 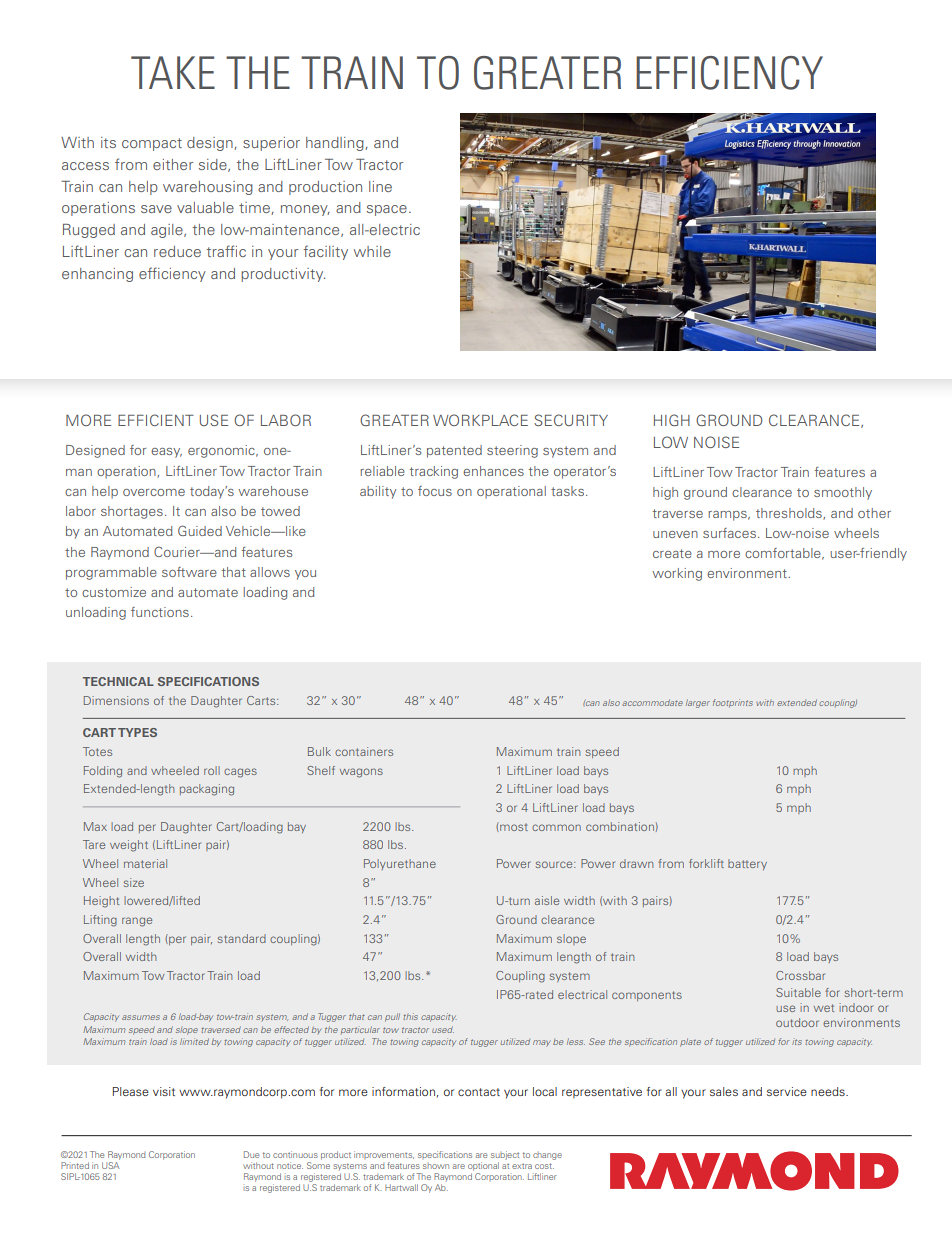 What do you see at coordinates (173, 72) in the screenshot?
I see `TAKE` at bounding box center [173, 72].
